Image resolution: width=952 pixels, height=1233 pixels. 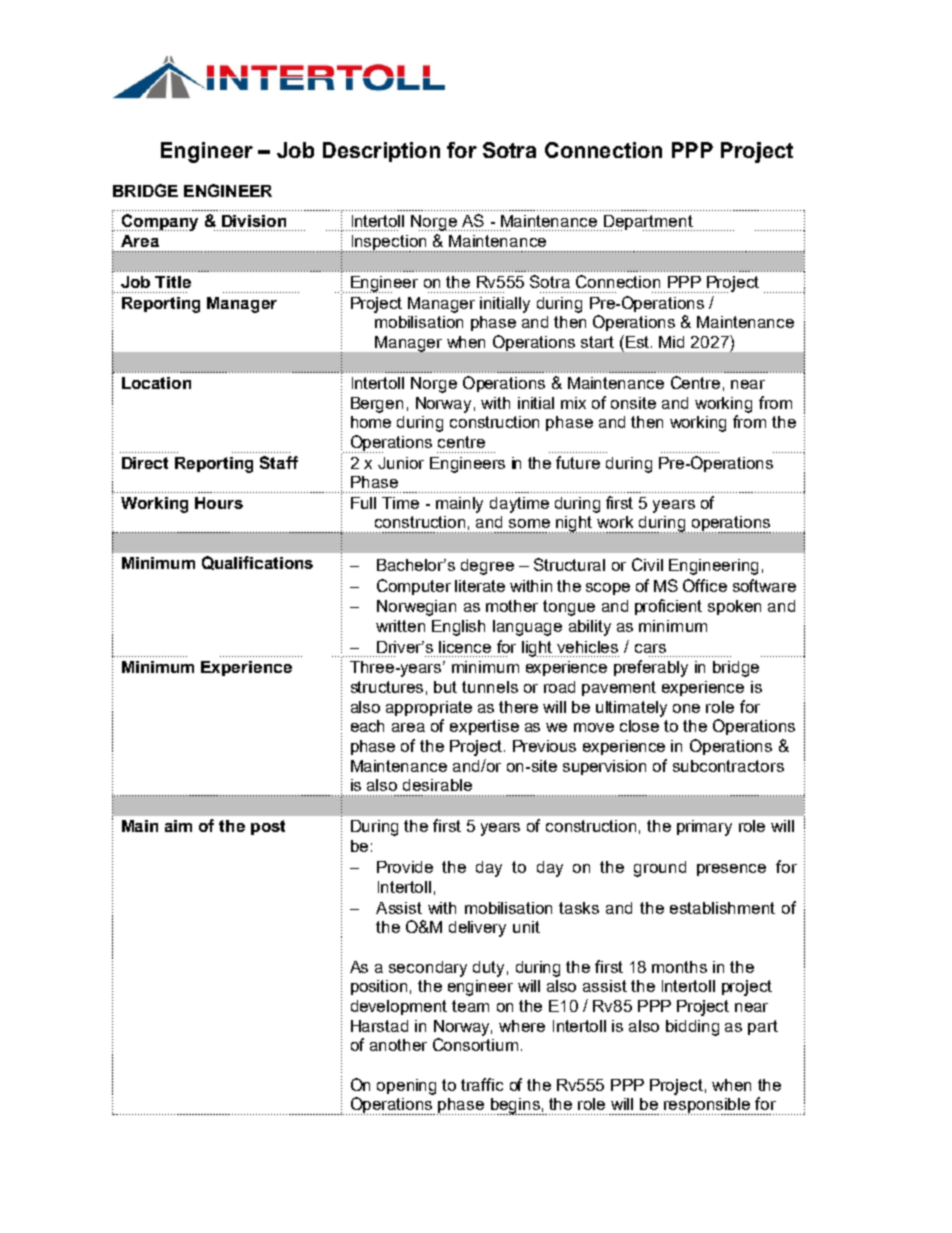 What do you see at coordinates (178, 826) in the image?
I see `aim` at bounding box center [178, 826].
